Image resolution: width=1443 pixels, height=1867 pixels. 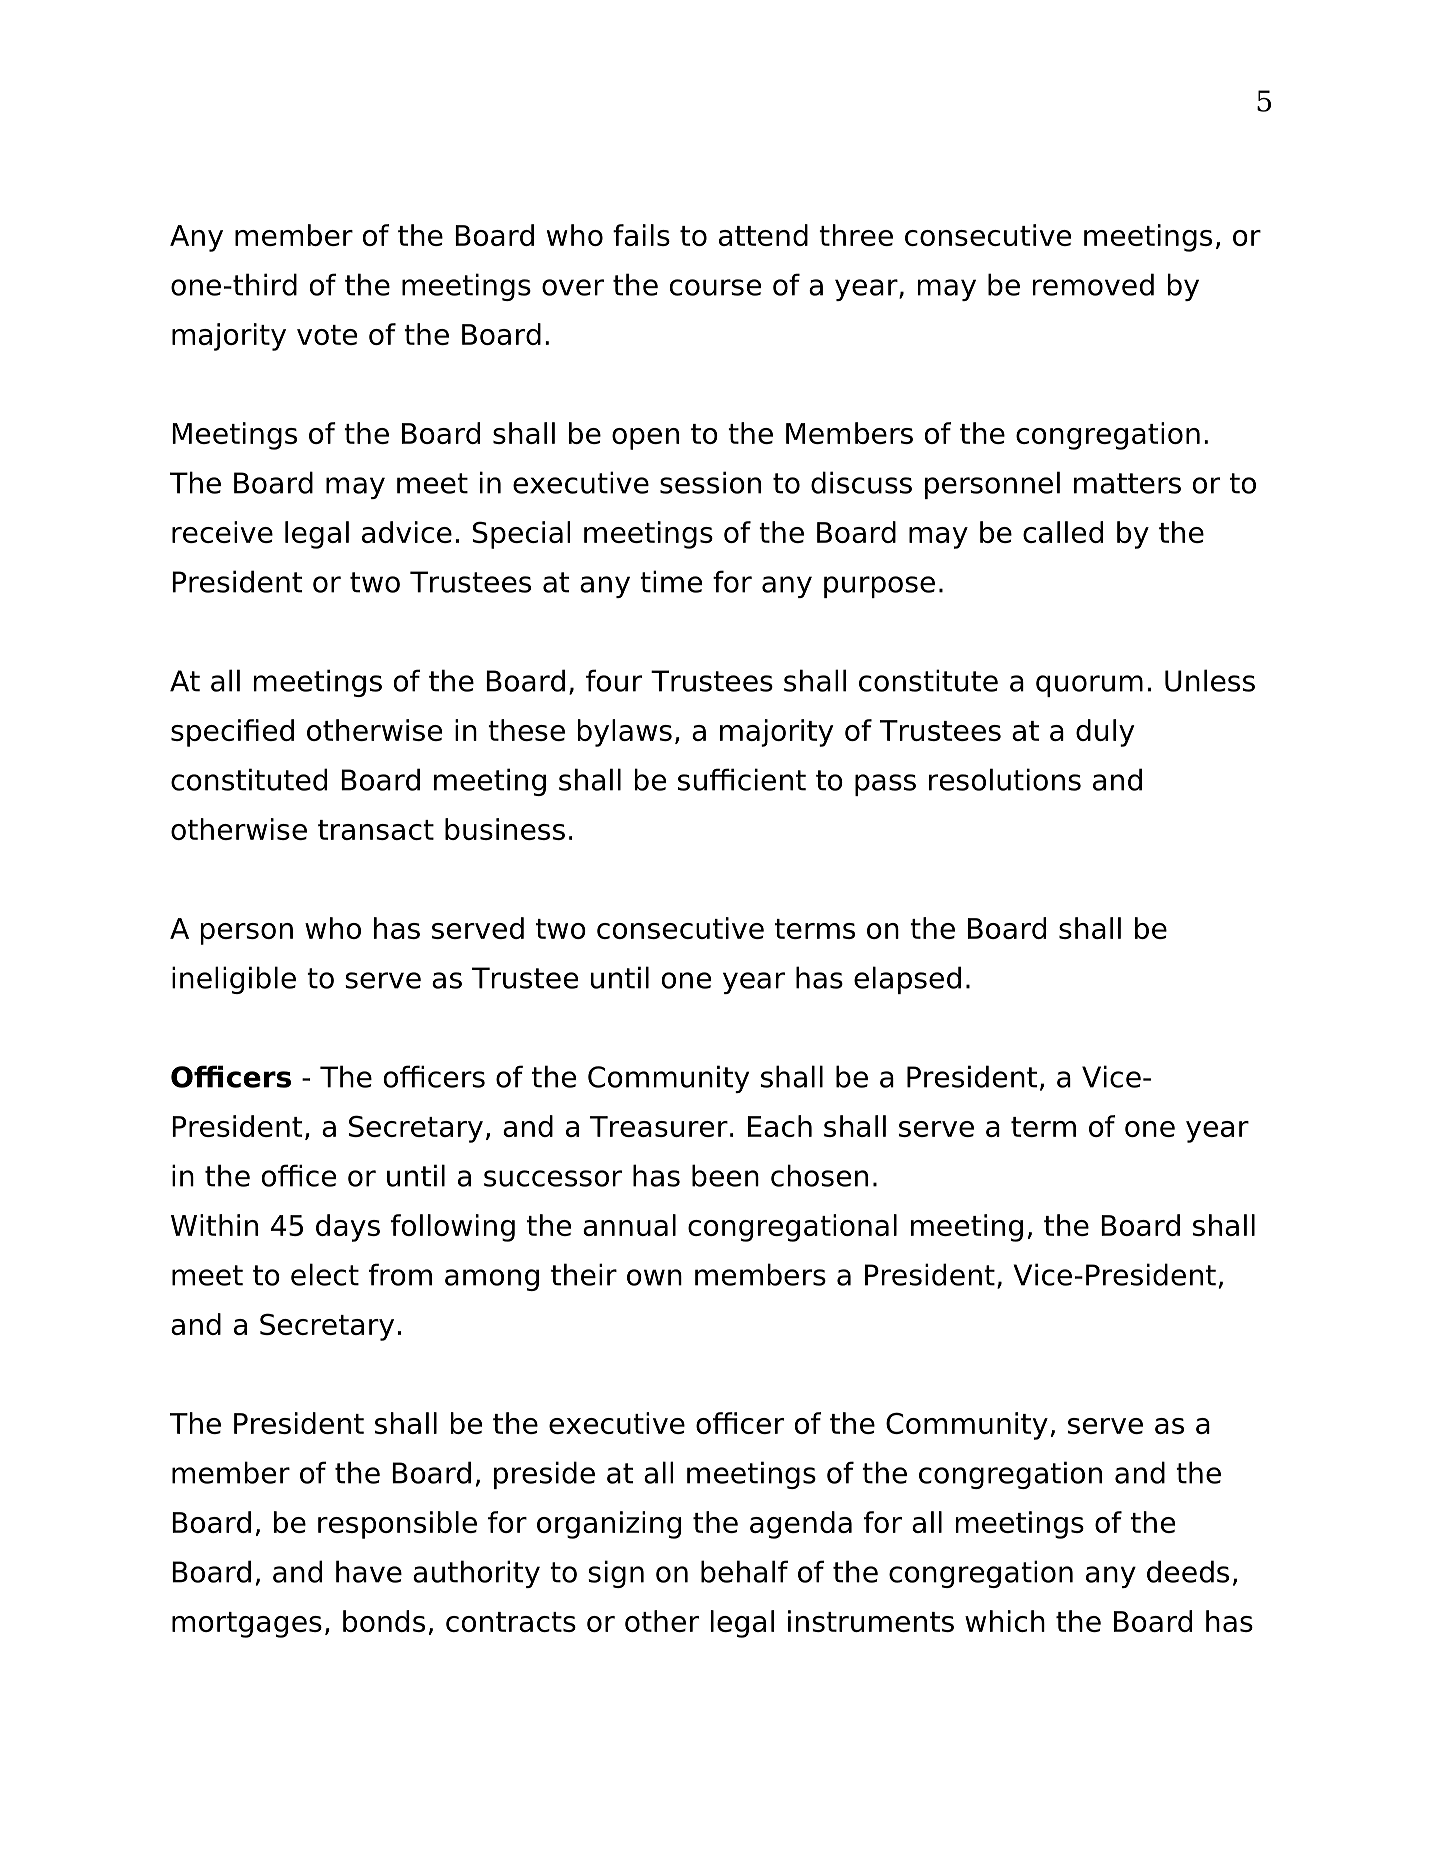 I want to click on vote, so click(x=327, y=335).
